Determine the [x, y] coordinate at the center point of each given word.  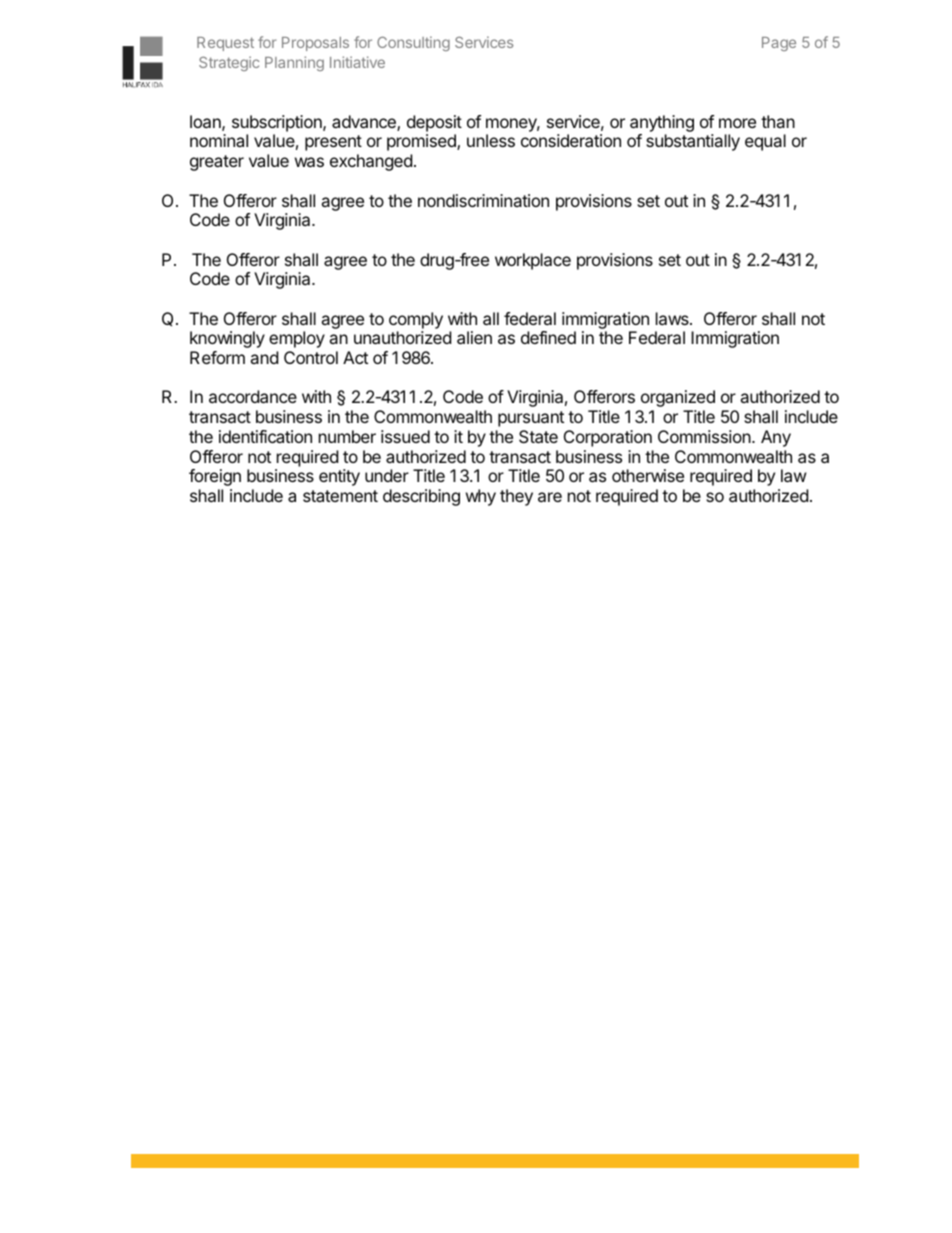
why [481, 497]
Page [779, 44]
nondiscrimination [483, 200]
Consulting [413, 43]
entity [339, 477]
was [309, 162]
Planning [294, 63]
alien [474, 337]
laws [673, 318]
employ [297, 339]
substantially [693, 142]
